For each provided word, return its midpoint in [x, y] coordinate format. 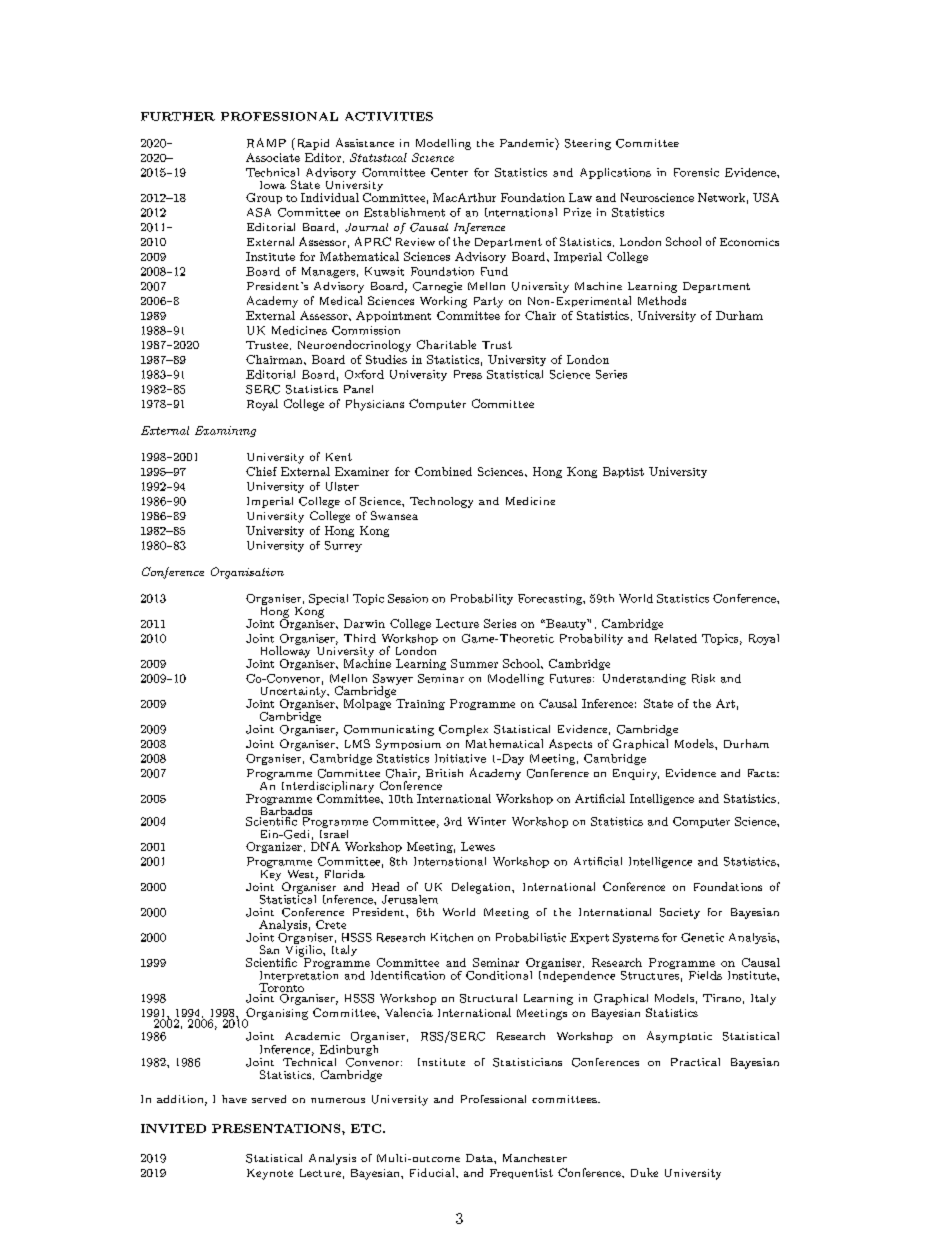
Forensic [696, 172]
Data [480, 1158]
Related [676, 638]
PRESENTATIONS [277, 1128]
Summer [474, 663]
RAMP [266, 143]
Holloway [285, 652]
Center [449, 172]
